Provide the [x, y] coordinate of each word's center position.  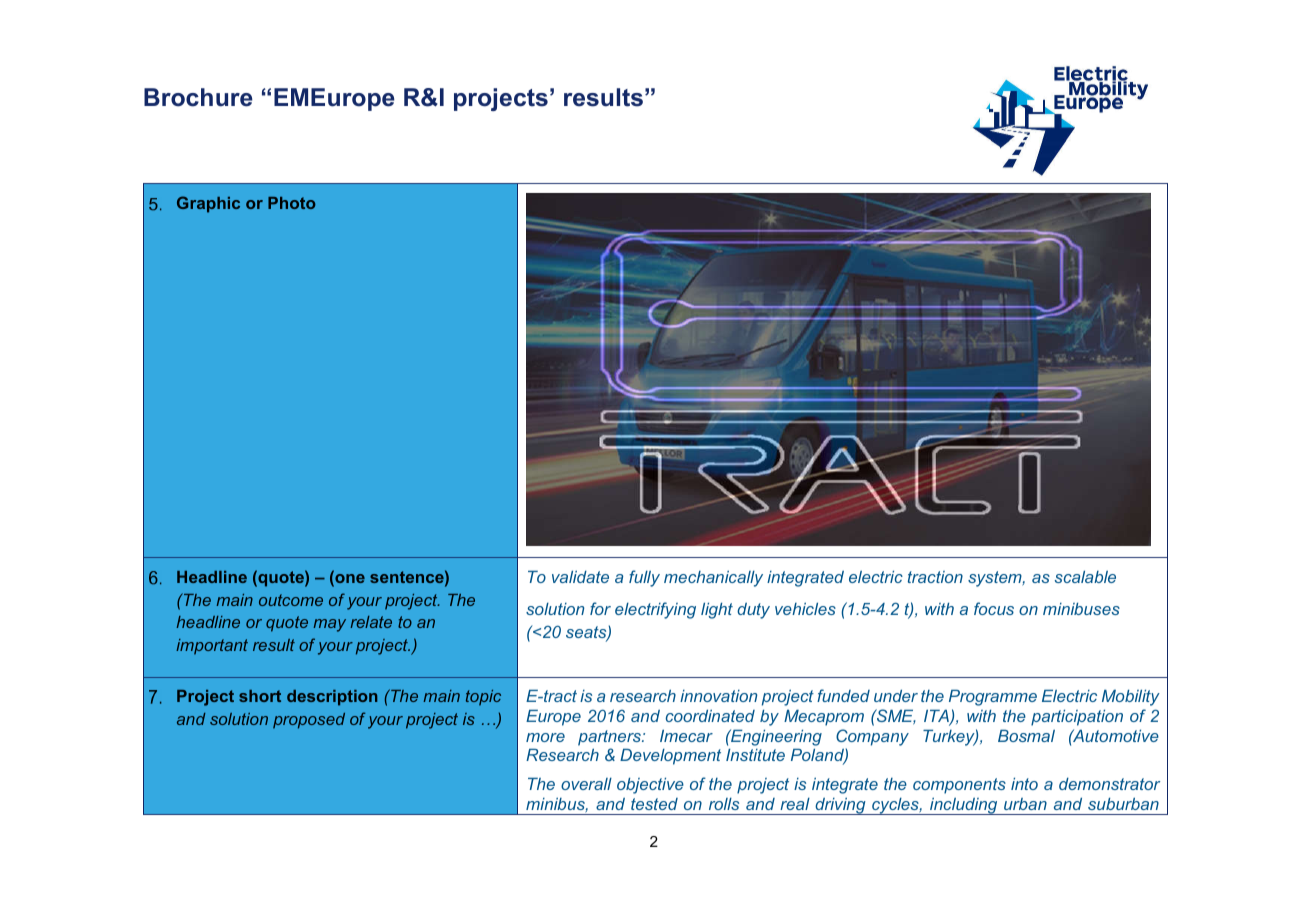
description [332, 698]
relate [371, 622]
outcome [291, 600]
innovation [718, 696]
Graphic [208, 204]
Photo [292, 203]
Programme [993, 697]
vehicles [805, 608]
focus [994, 608]
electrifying [655, 610]
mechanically [713, 578]
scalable [1085, 576]
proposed [309, 721]
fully [644, 578]
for [600, 608]
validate [580, 576]
